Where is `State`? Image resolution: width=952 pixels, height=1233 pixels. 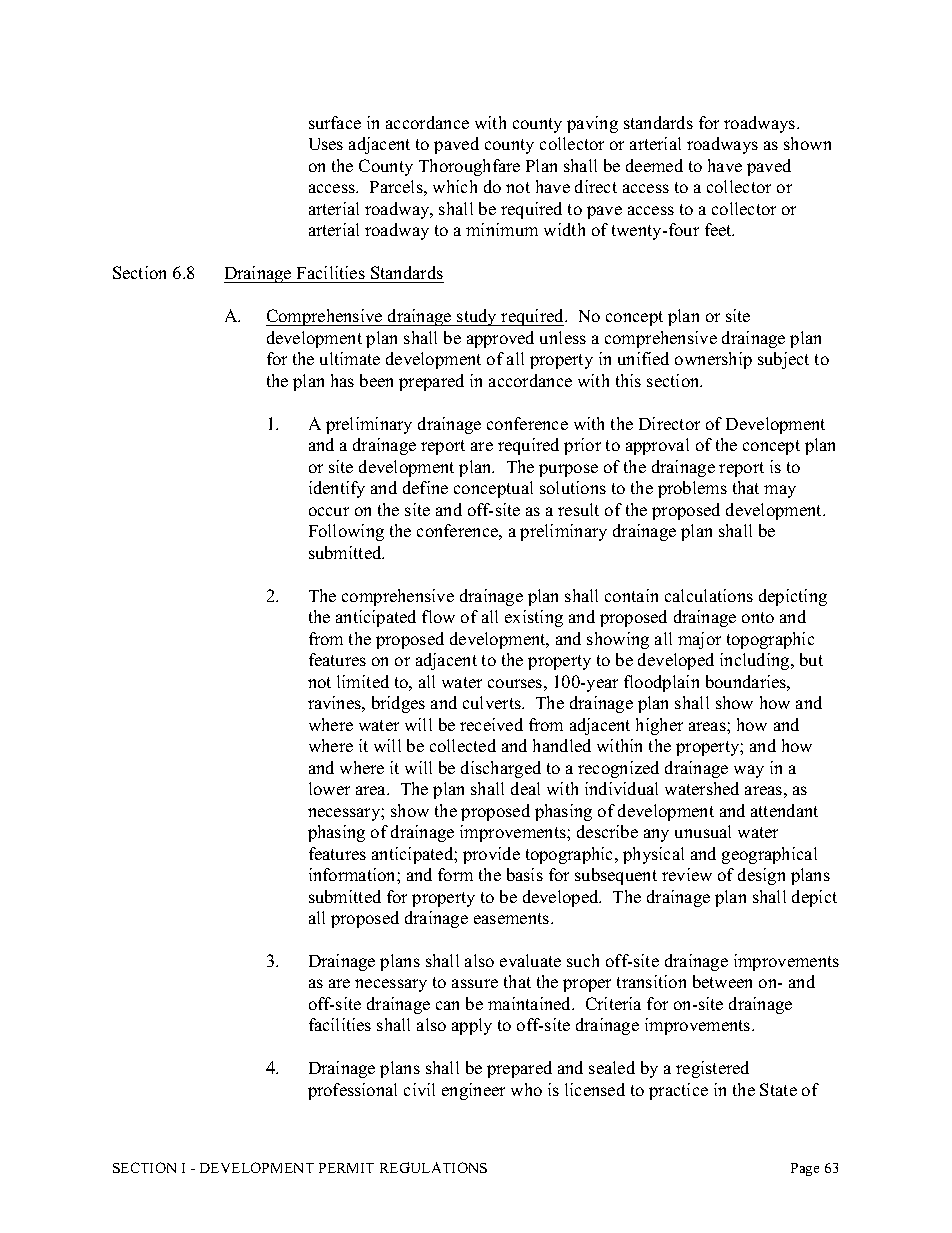
State is located at coordinates (778, 1089).
